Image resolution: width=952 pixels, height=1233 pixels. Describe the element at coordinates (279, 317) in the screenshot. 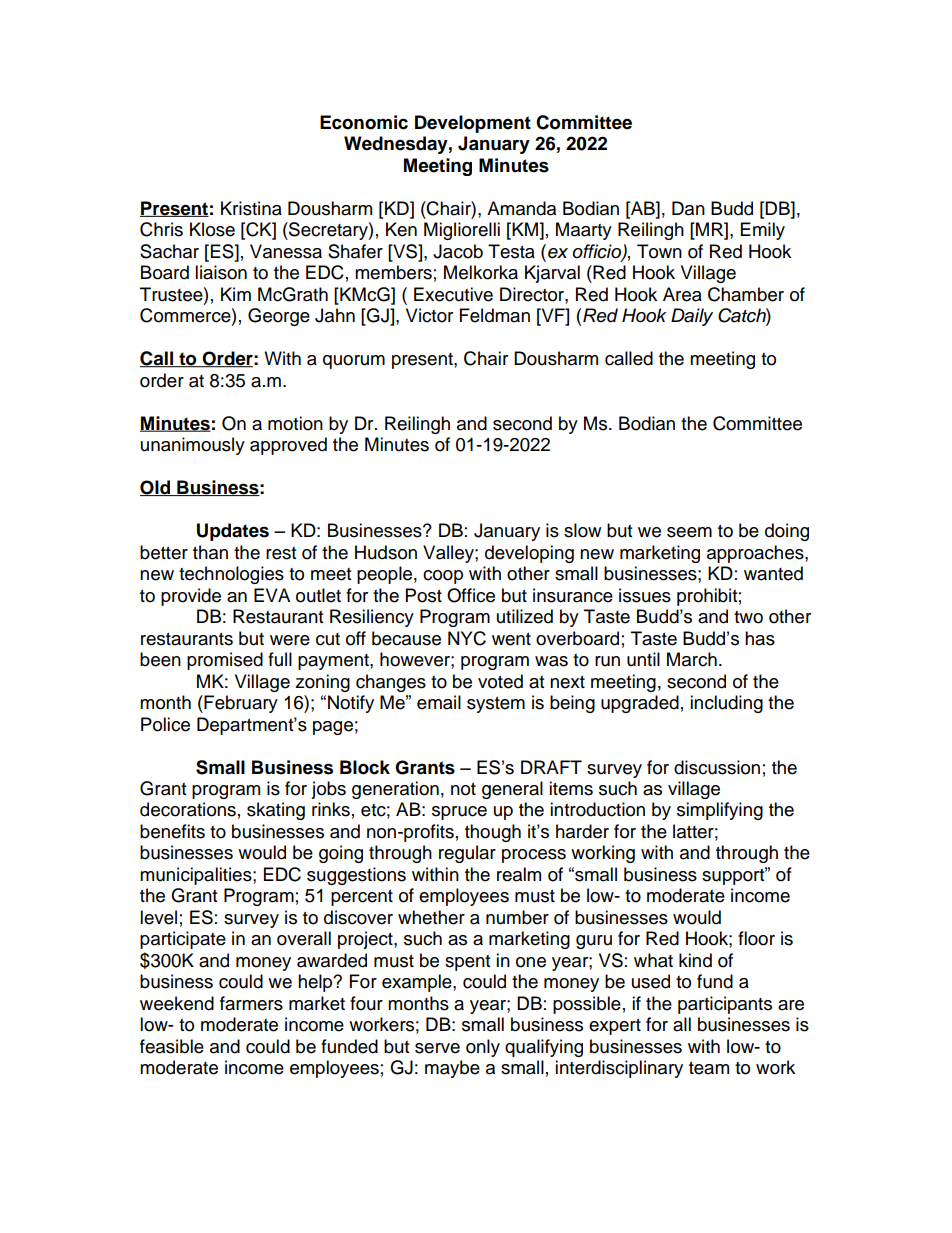

I see `George` at that location.
